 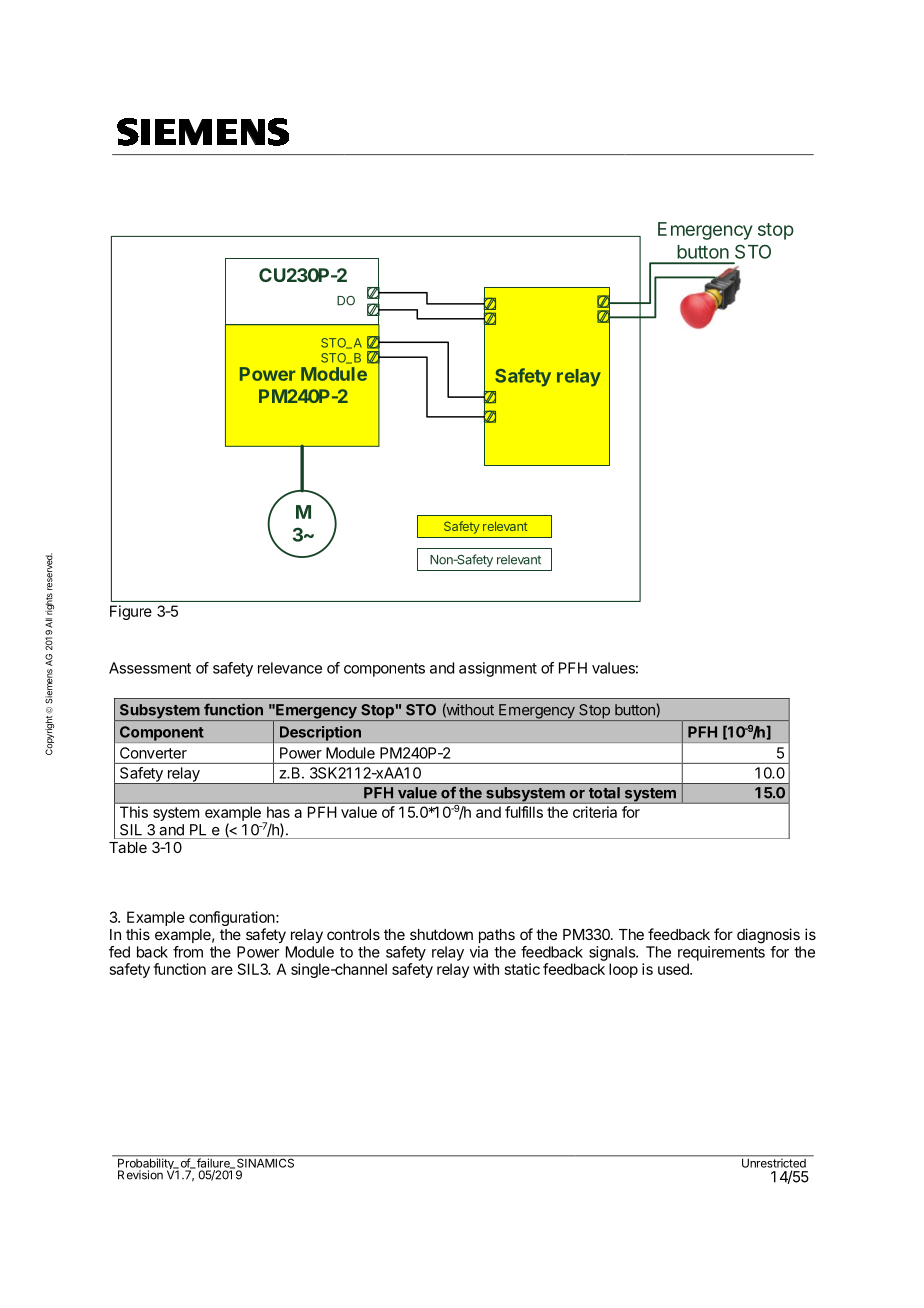 What do you see at coordinates (498, 669) in the image?
I see `assignment` at bounding box center [498, 669].
